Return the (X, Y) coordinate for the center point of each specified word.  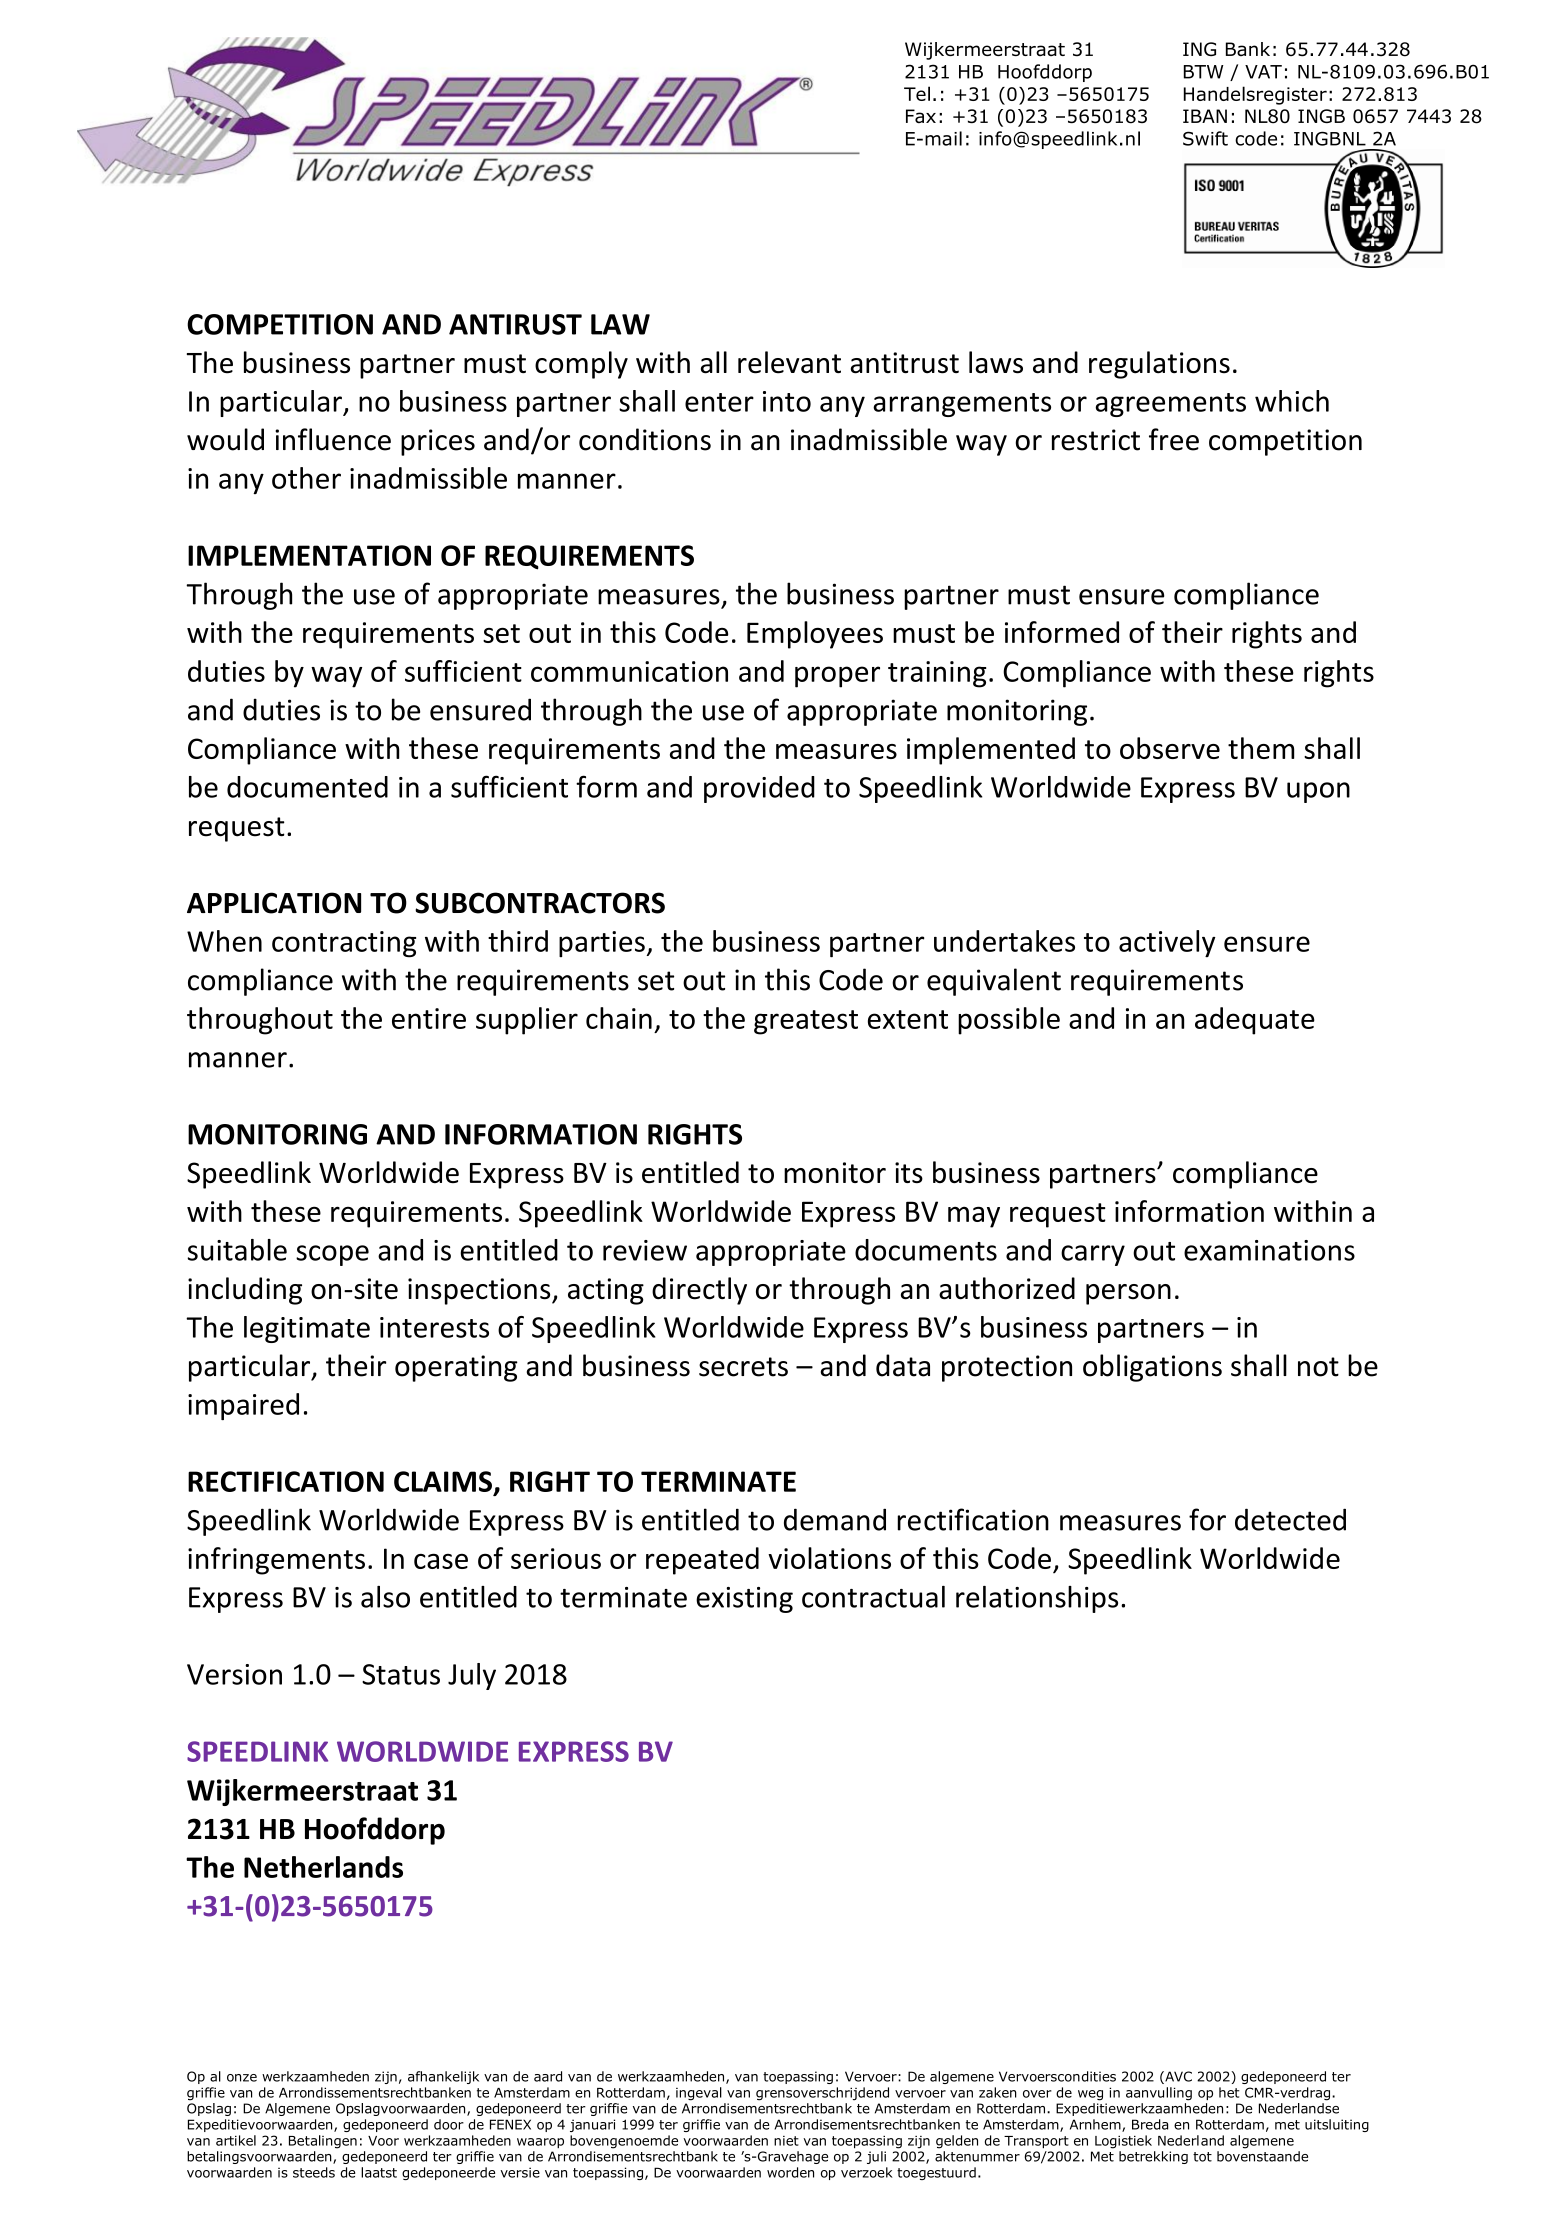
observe (1170, 748)
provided (759, 789)
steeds (314, 2172)
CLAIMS (443, 1481)
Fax (921, 116)
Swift (1205, 138)
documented (307, 787)
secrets (743, 1367)
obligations (1152, 1368)
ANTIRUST (515, 324)
